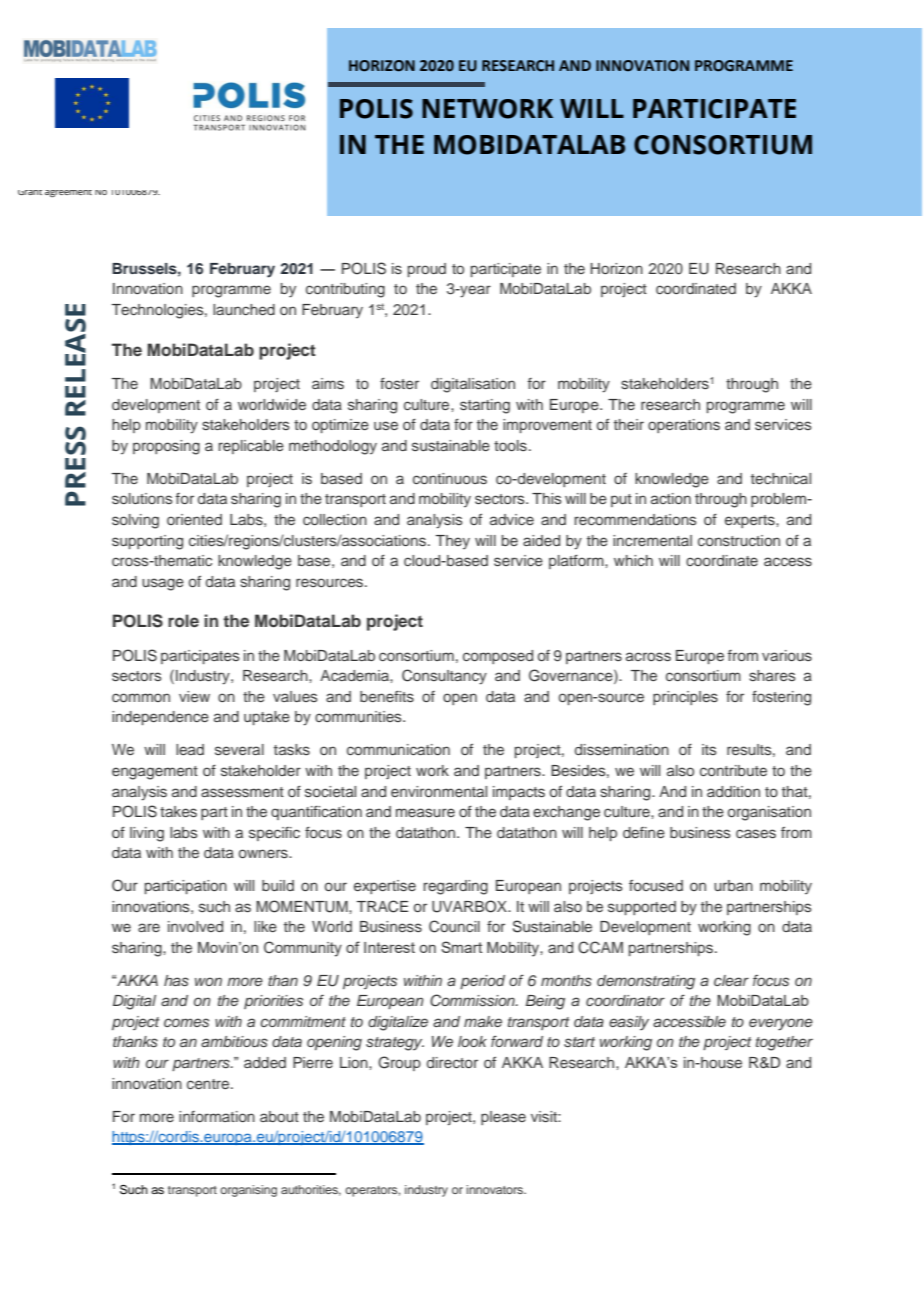 The width and height of the page is (924, 1308). Describe the element at coordinates (217, 1116) in the page. I see `information` at that location.
